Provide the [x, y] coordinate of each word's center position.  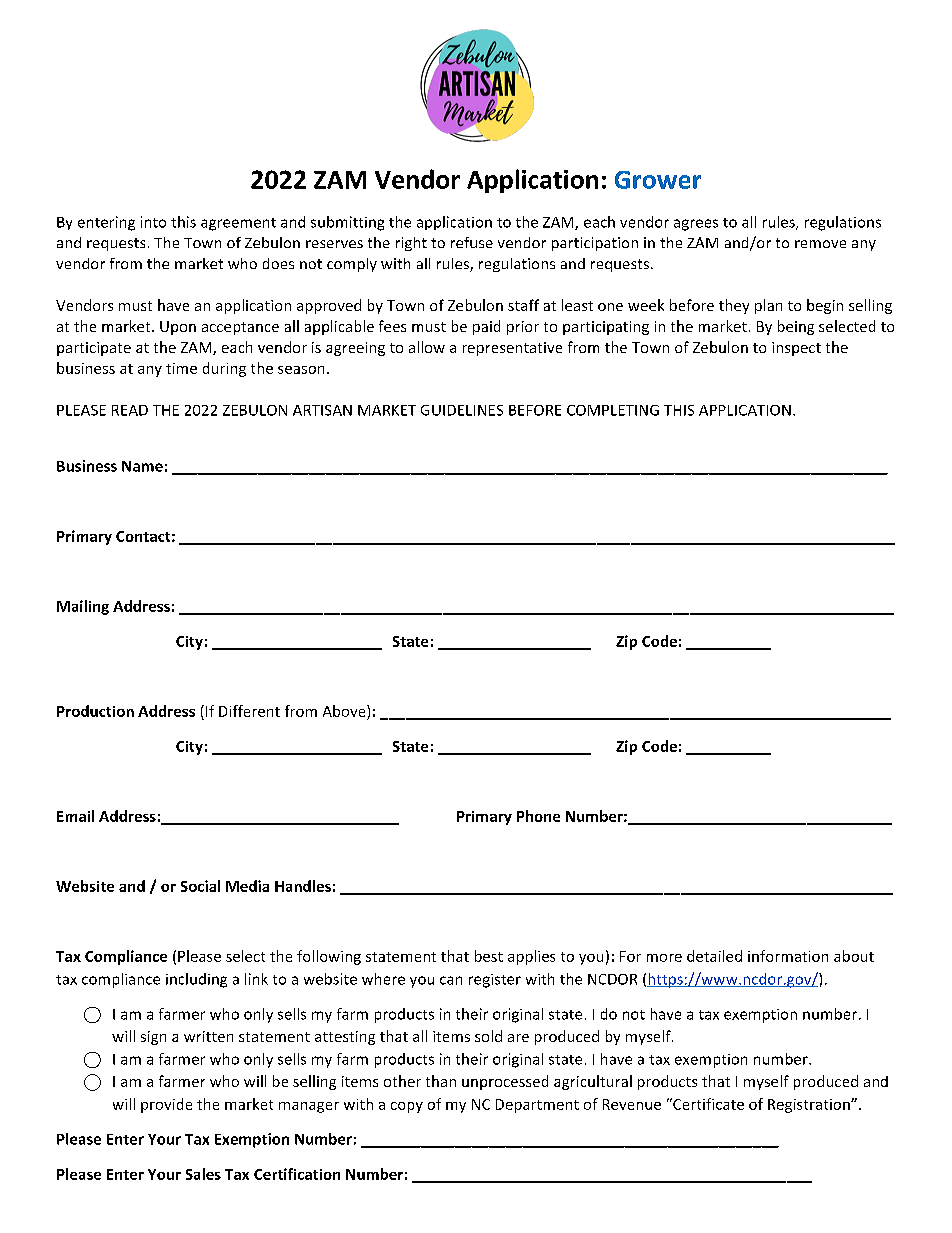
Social [200, 886]
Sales [203, 1174]
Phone [538, 816]
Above [345, 711]
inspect [796, 349]
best [489, 956]
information [788, 956]
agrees [696, 225]
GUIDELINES [462, 410]
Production [95, 711]
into [153, 222]
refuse [472, 242]
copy [407, 1107]
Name [142, 466]
